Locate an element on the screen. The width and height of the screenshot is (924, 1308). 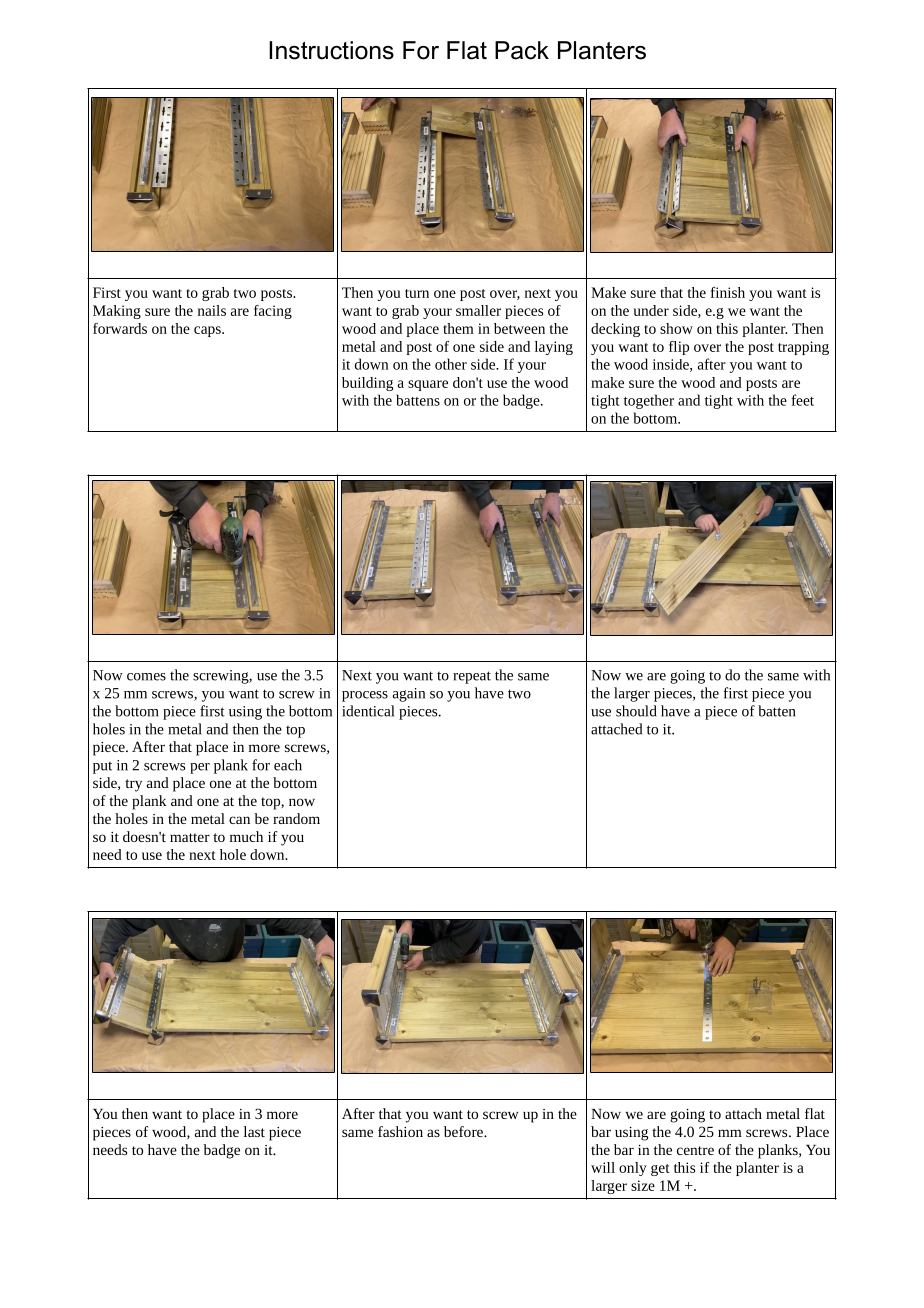
random is located at coordinates (296, 818).
